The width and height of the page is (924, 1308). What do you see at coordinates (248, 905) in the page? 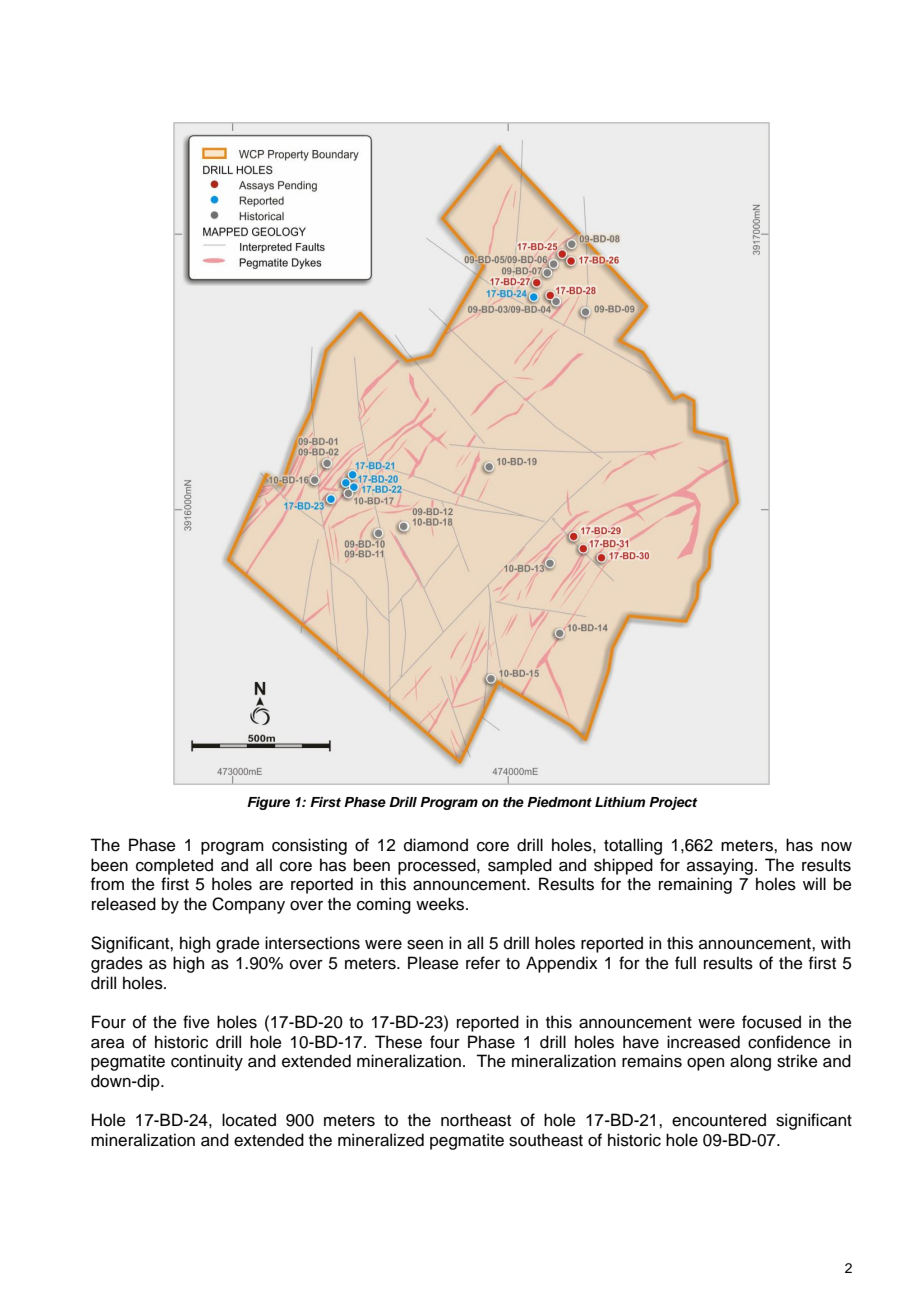
I see `Company` at bounding box center [248, 905].
